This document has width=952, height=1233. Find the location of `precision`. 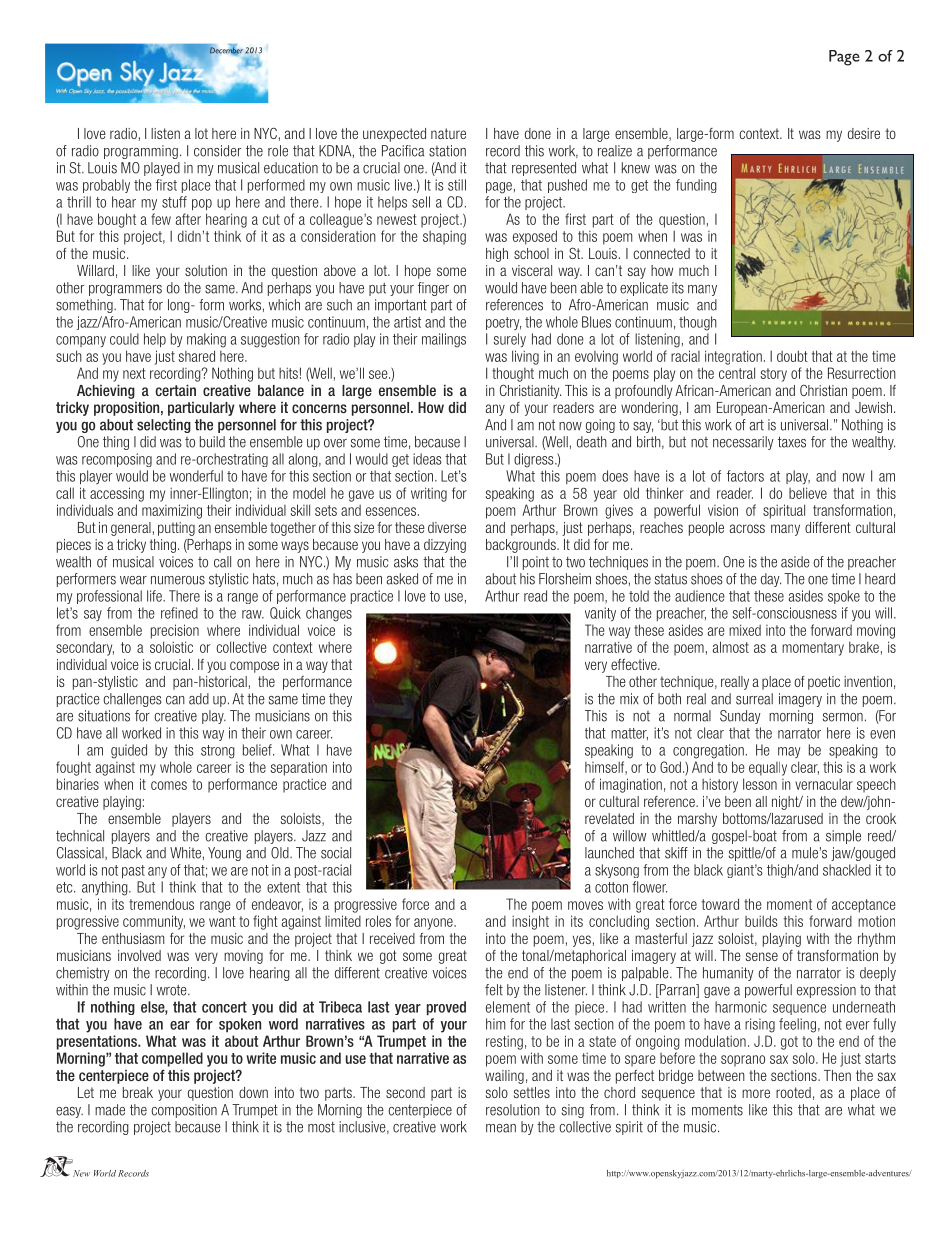

precision is located at coordinates (175, 631).
